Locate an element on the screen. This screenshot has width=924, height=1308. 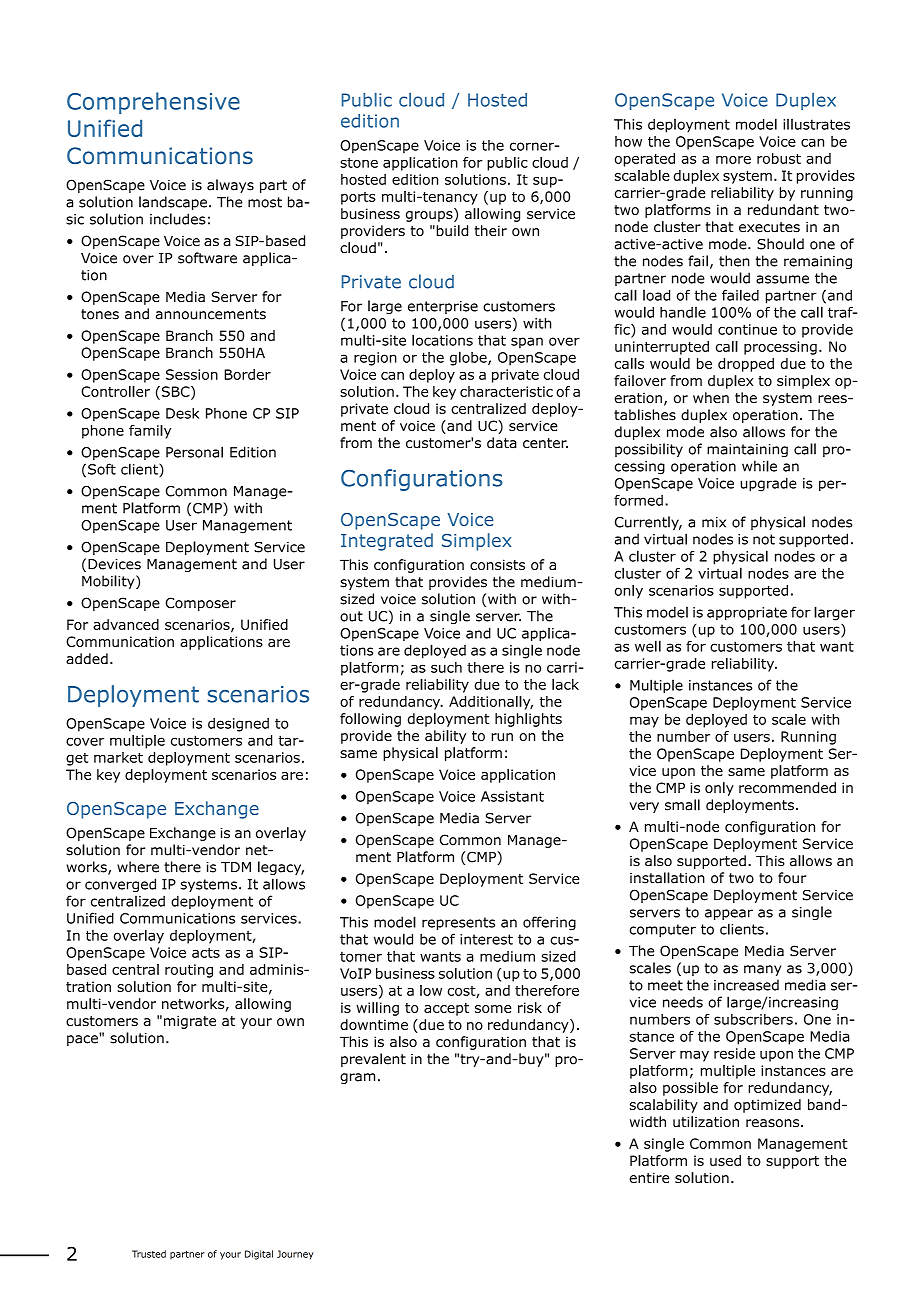
Personal is located at coordinates (194, 452).
